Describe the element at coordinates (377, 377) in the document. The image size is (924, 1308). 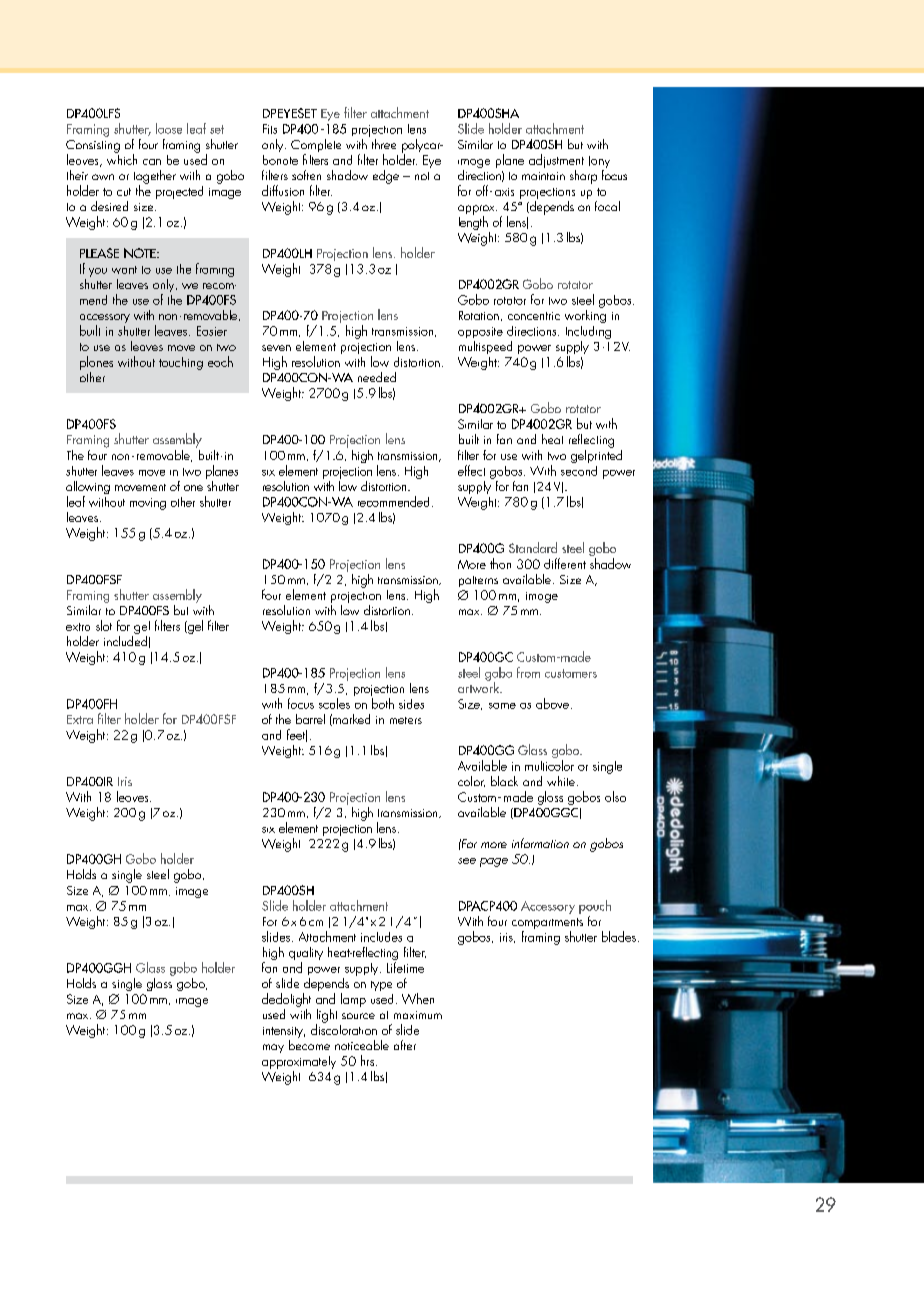
I see `needed` at that location.
